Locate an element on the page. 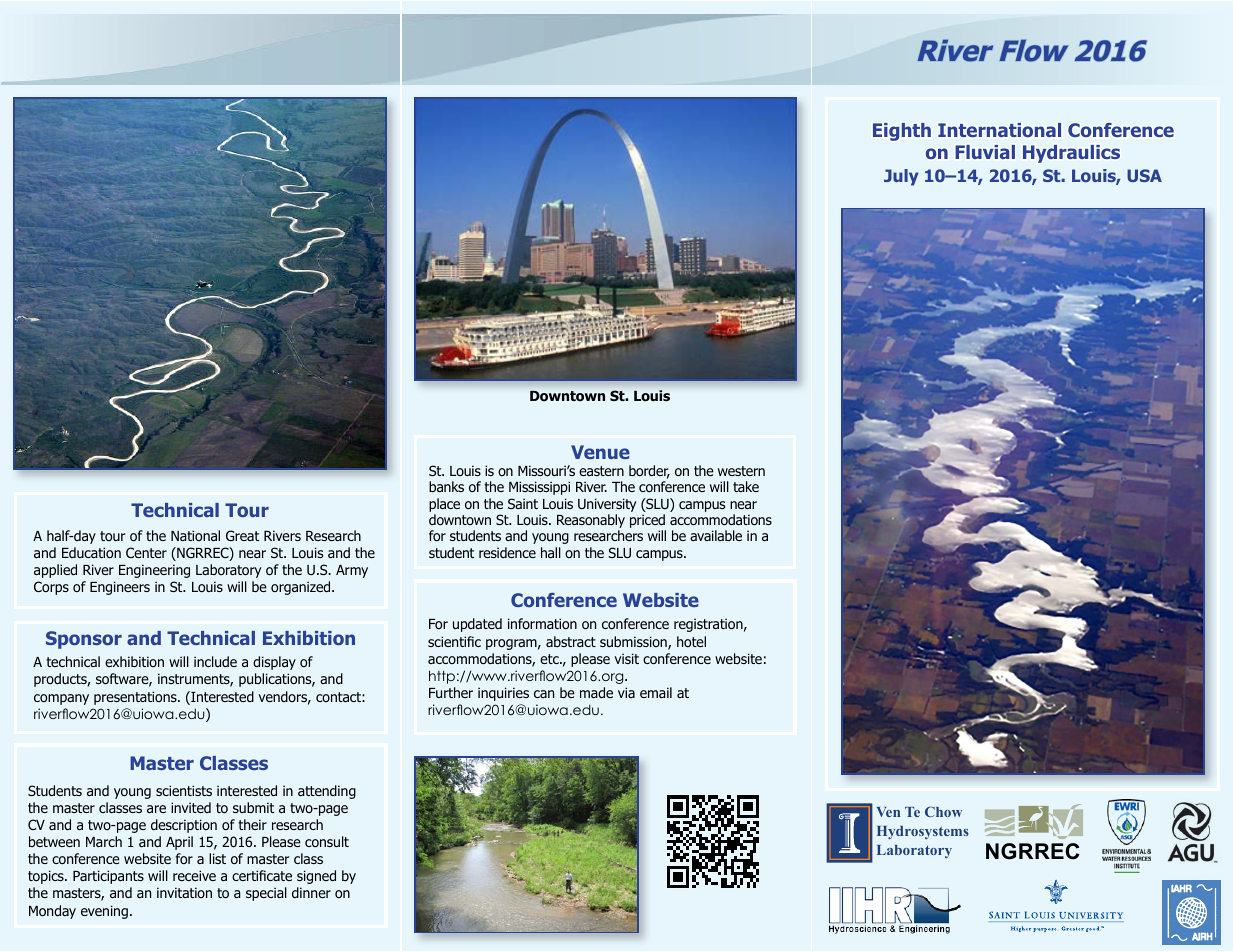  western is located at coordinates (741, 471).
